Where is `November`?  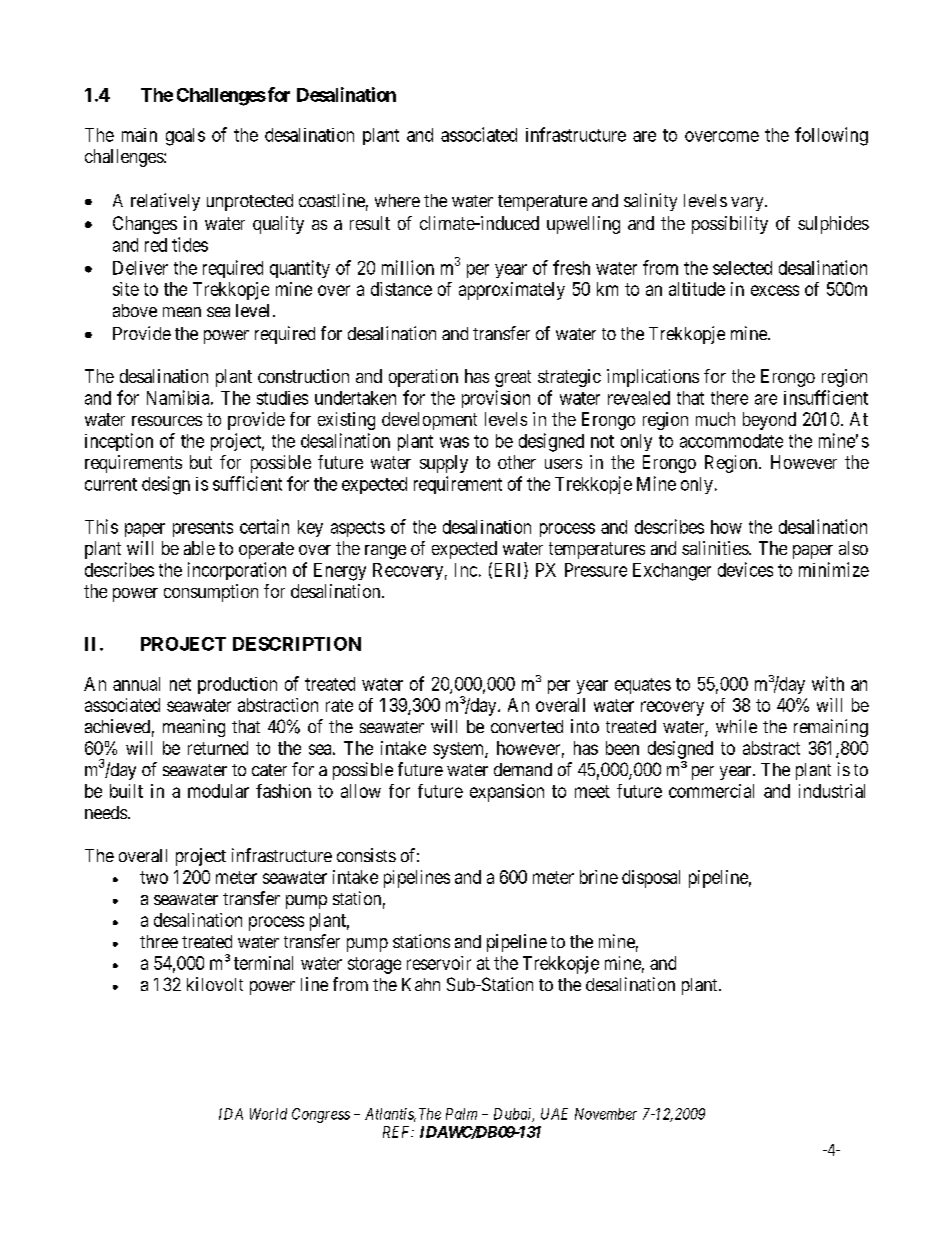
November is located at coordinates (606, 1114).
